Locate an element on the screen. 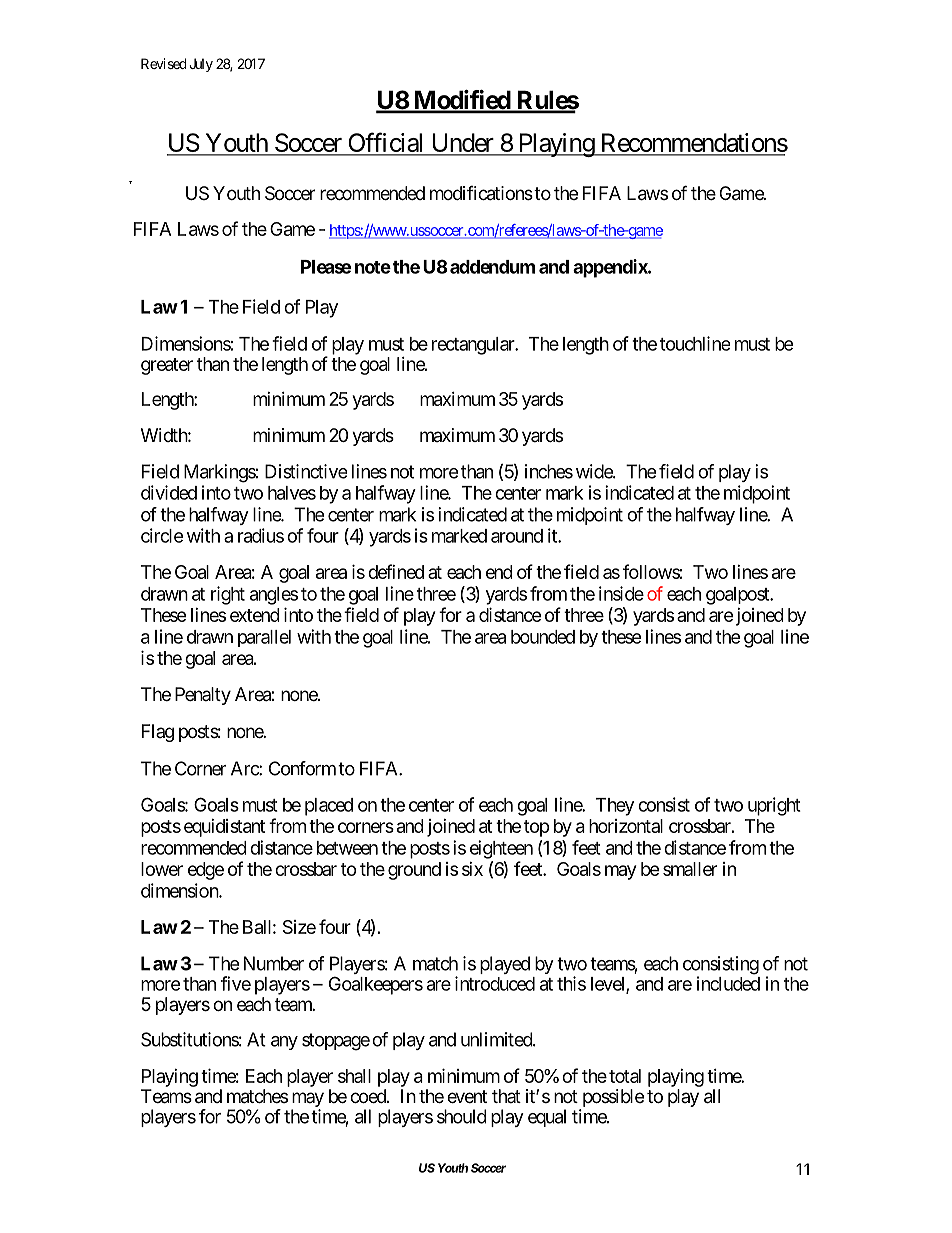 This screenshot has width=952, height=1233. total is located at coordinates (625, 1076).
